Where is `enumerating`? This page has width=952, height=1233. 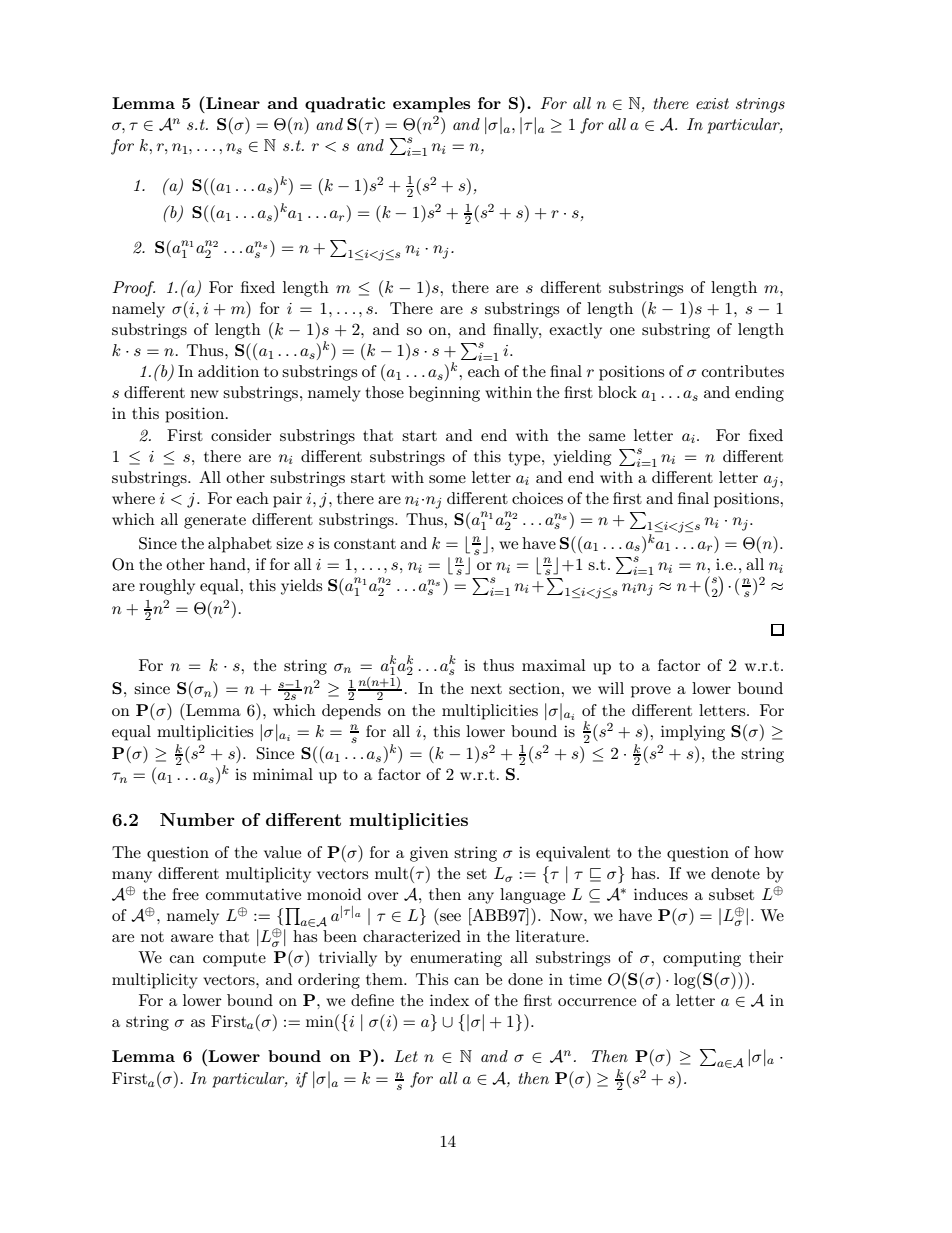 enumerating is located at coordinates (456, 959).
